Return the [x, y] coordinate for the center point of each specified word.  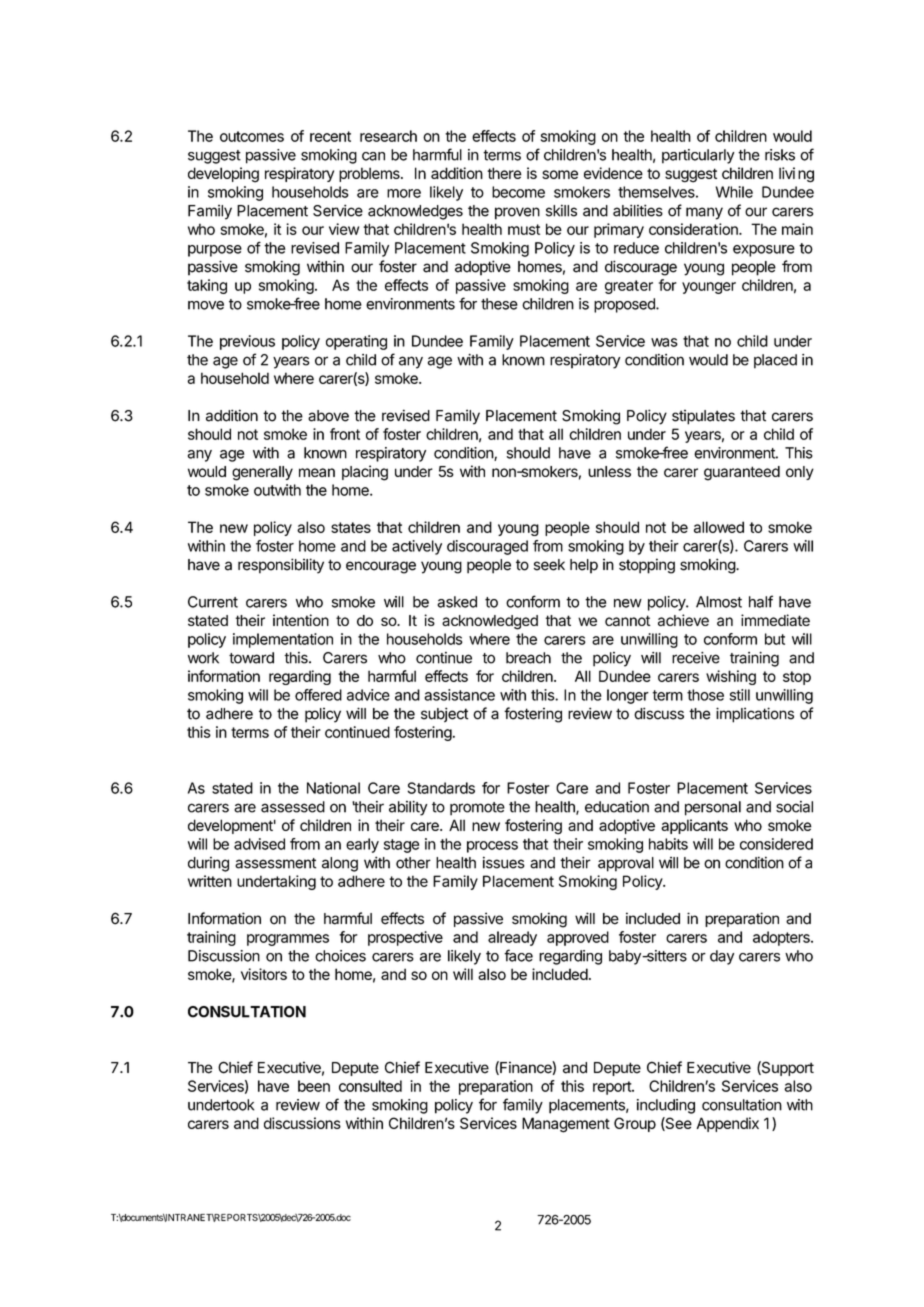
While [734, 192]
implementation [283, 640]
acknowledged [490, 622]
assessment [275, 863]
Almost [719, 602]
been [314, 1086]
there [504, 173]
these [499, 304]
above [328, 416]
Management [566, 1125]
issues [504, 862]
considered [776, 844]
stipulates [703, 417]
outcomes [252, 136]
